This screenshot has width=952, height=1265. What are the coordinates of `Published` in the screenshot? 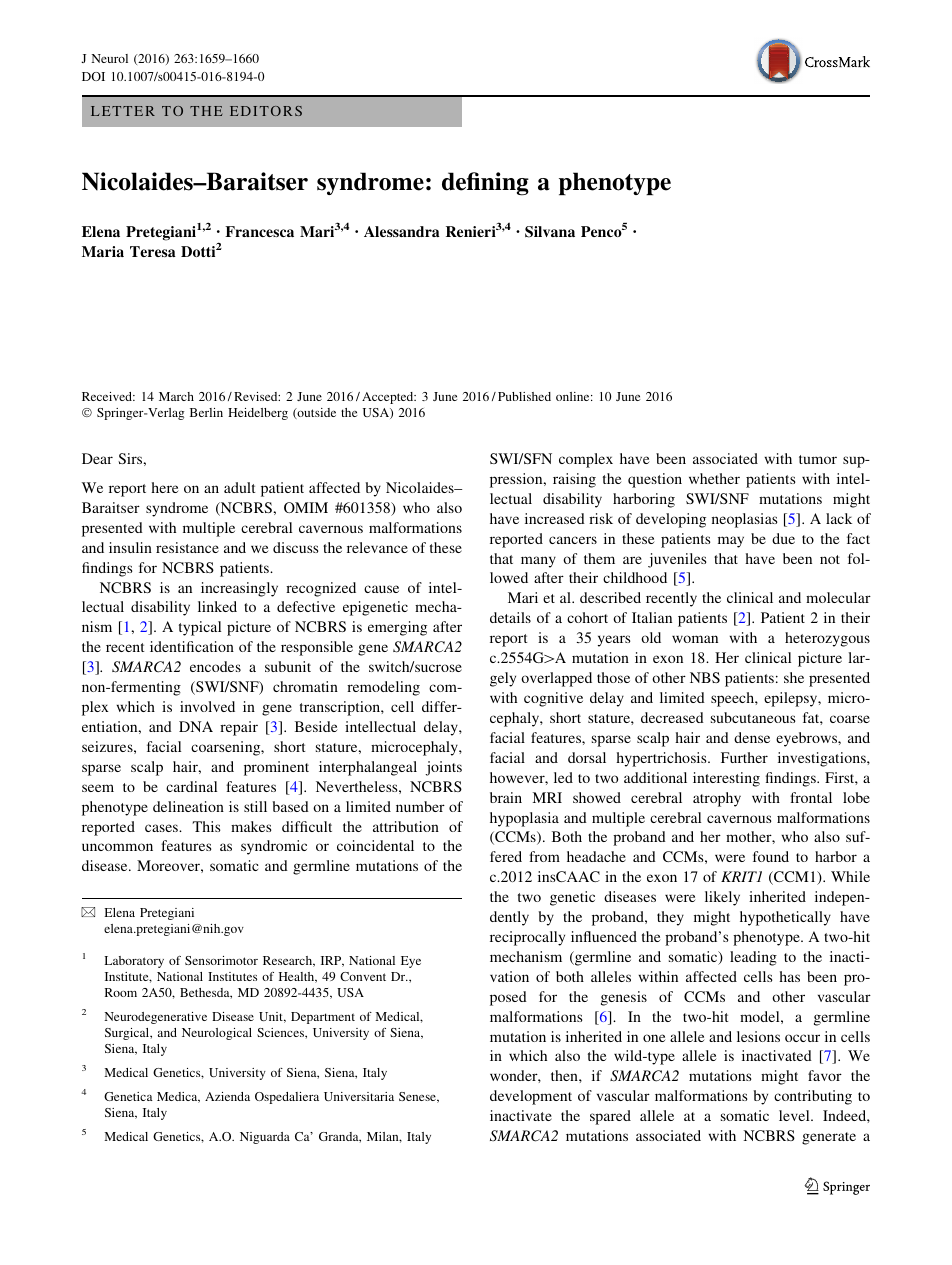 It's located at (524, 396).
